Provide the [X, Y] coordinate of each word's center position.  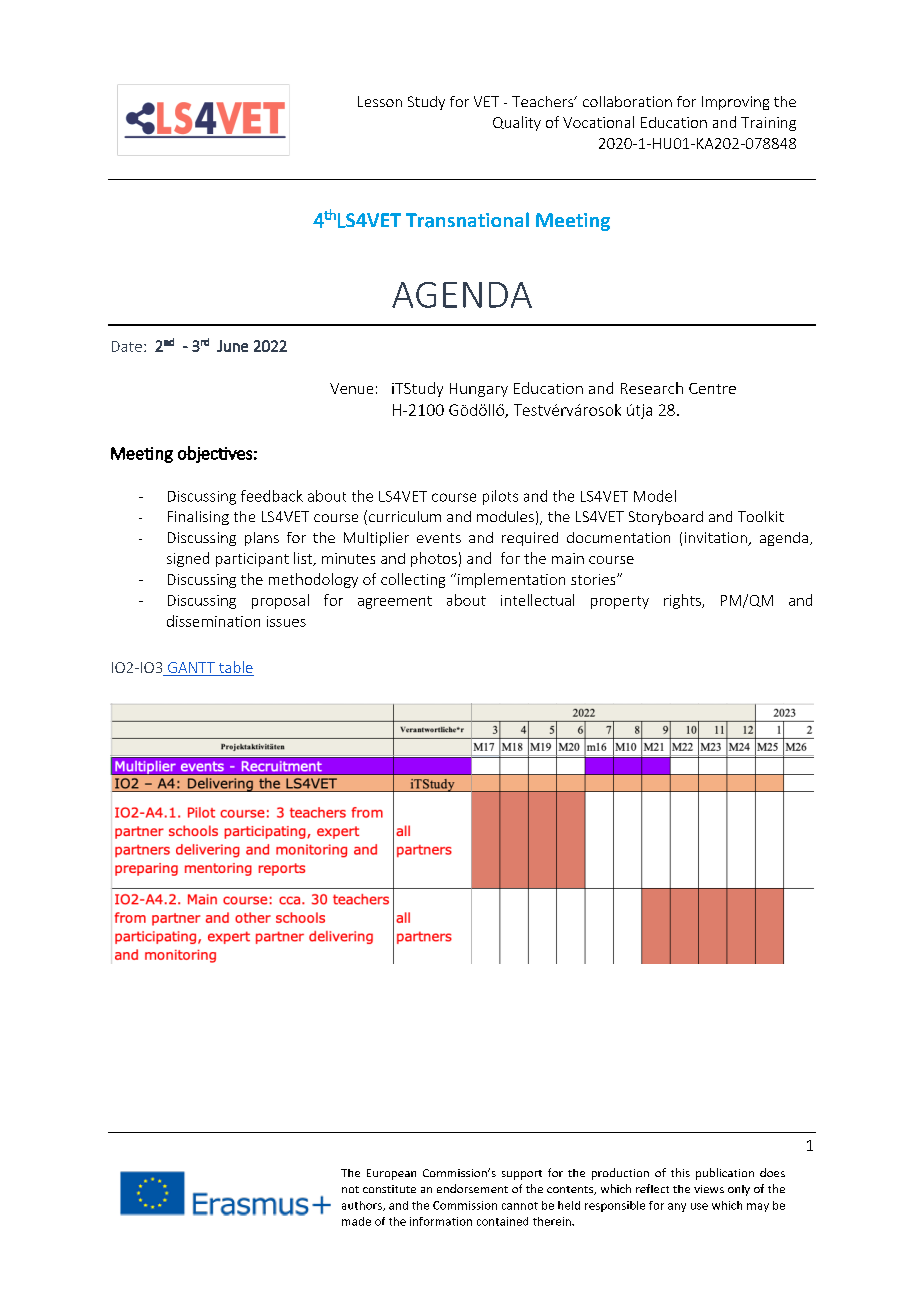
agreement [395, 602]
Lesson [380, 101]
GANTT [191, 669]
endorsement [472, 1188]
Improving [735, 103]
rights [683, 601]
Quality [517, 123]
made [356, 1221]
